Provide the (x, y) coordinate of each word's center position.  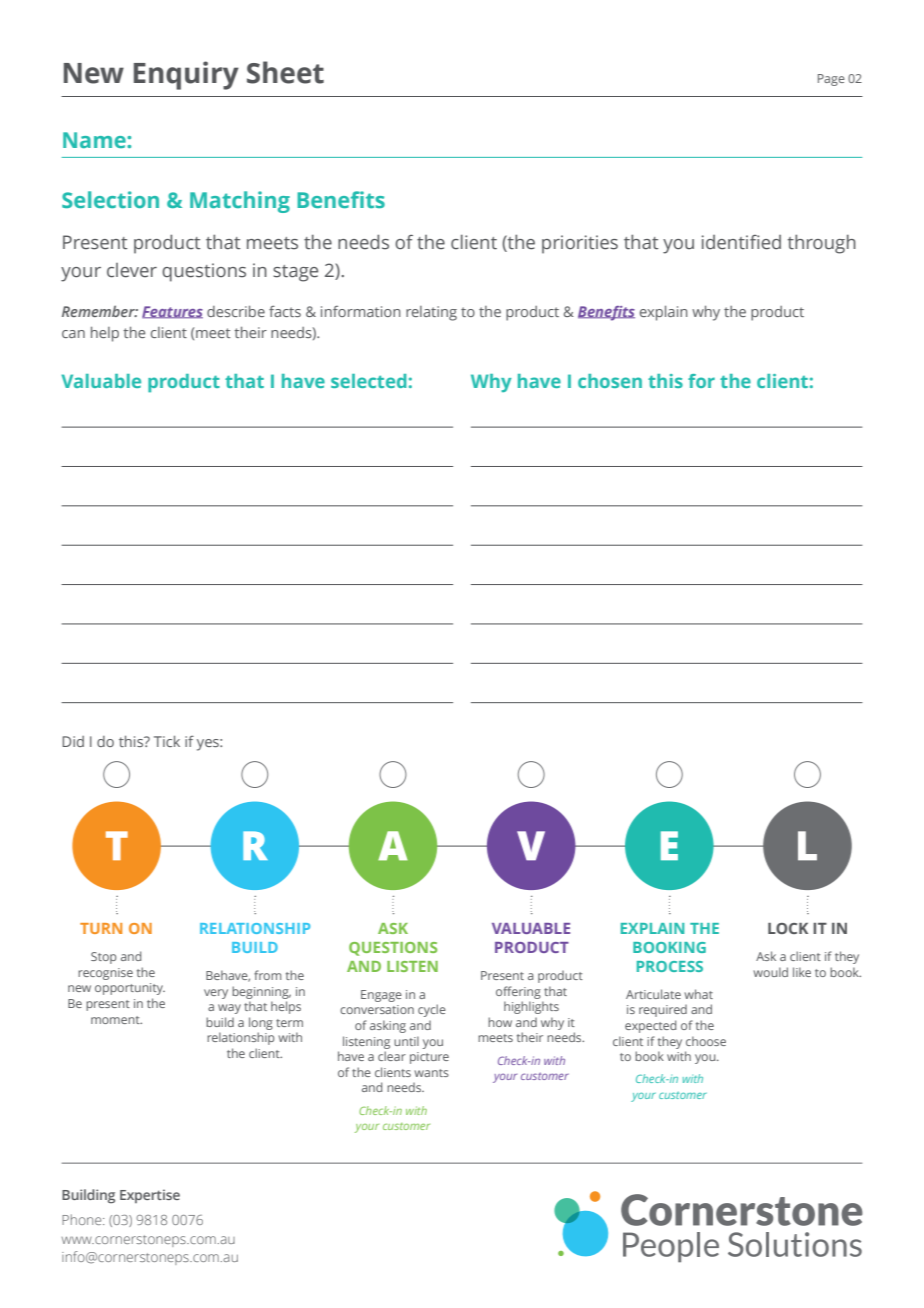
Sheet (285, 72)
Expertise (150, 1196)
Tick (167, 741)
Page (831, 80)
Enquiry (186, 75)
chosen (610, 381)
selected (368, 381)
